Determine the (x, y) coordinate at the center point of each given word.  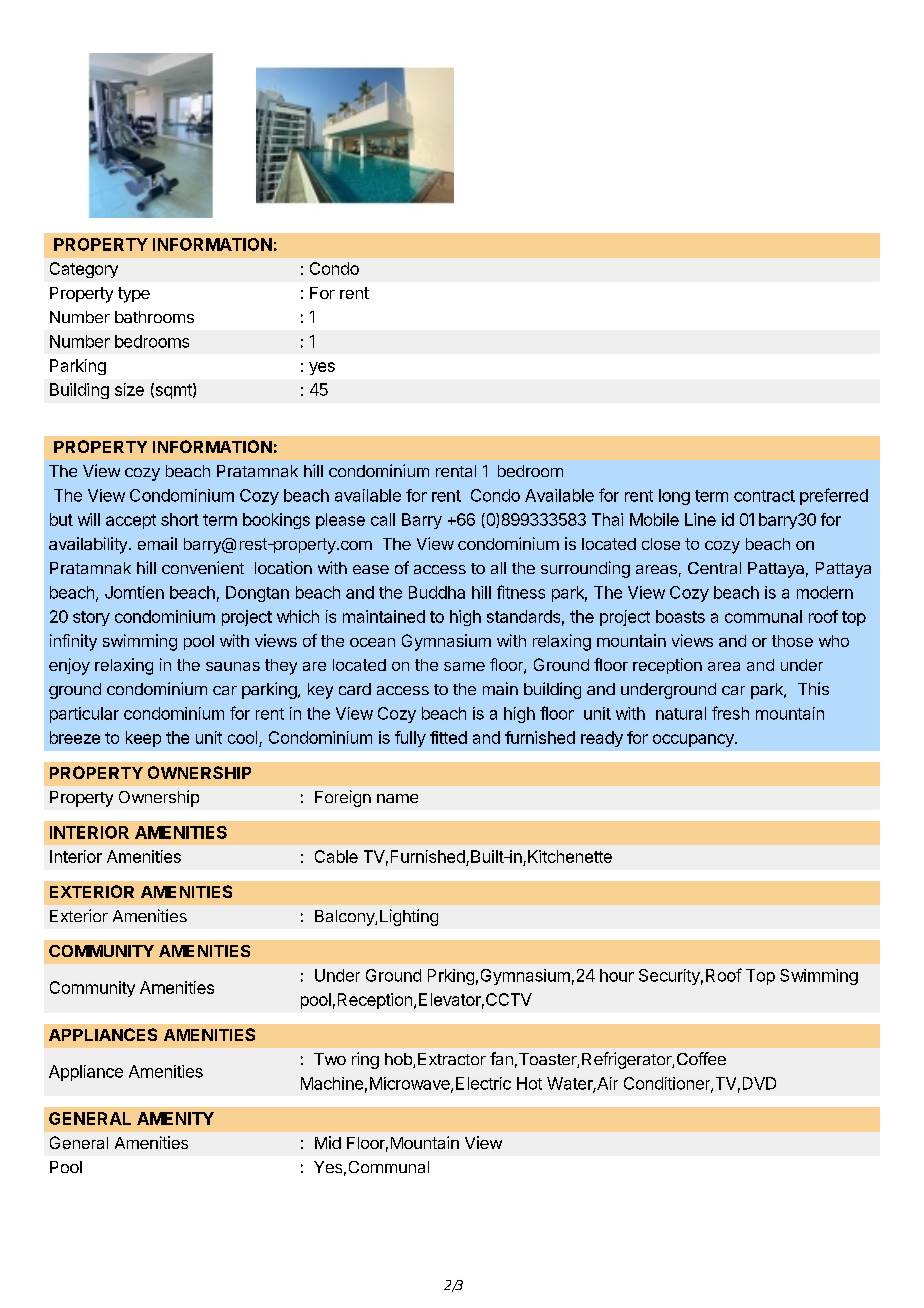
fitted (448, 737)
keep (143, 739)
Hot (529, 1083)
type (134, 295)
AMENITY (175, 1118)
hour (617, 975)
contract (764, 496)
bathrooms (154, 317)
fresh (730, 713)
